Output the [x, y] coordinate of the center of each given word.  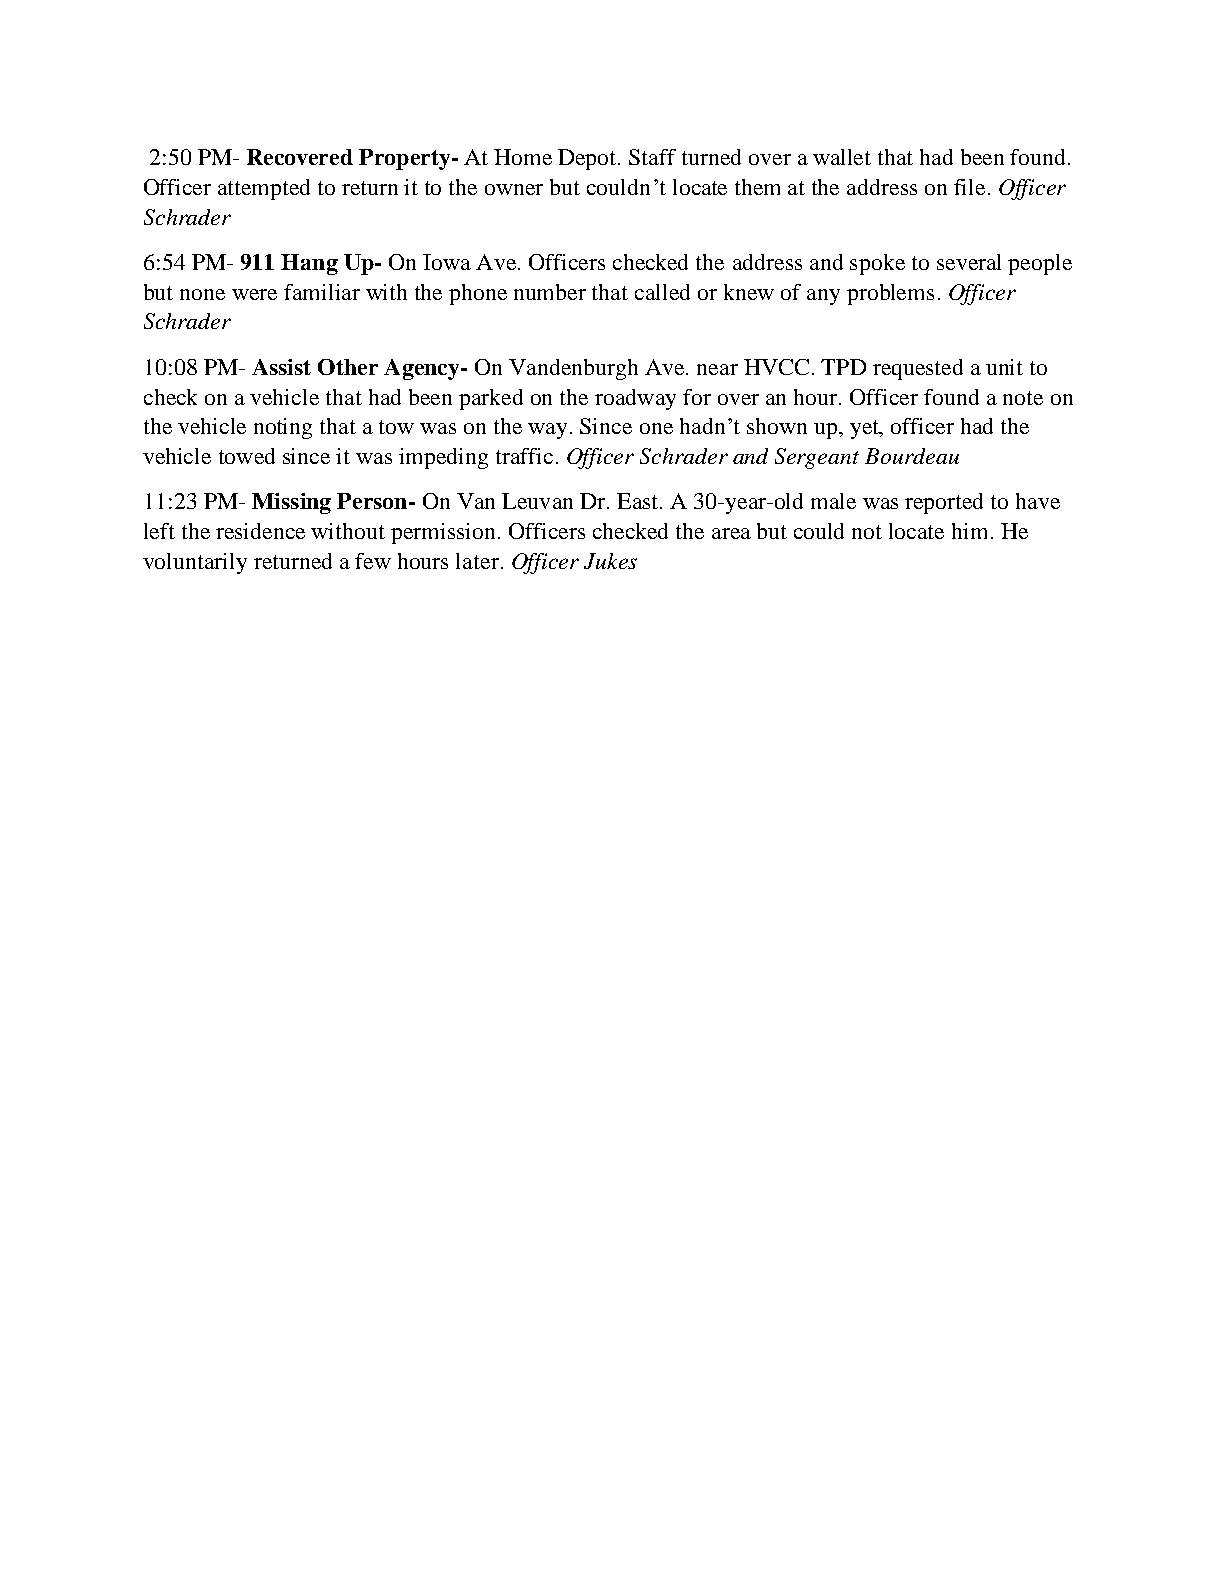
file [969, 187]
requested [918, 369]
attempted [264, 189]
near [717, 369]
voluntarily [195, 563]
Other [348, 367]
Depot [588, 159]
